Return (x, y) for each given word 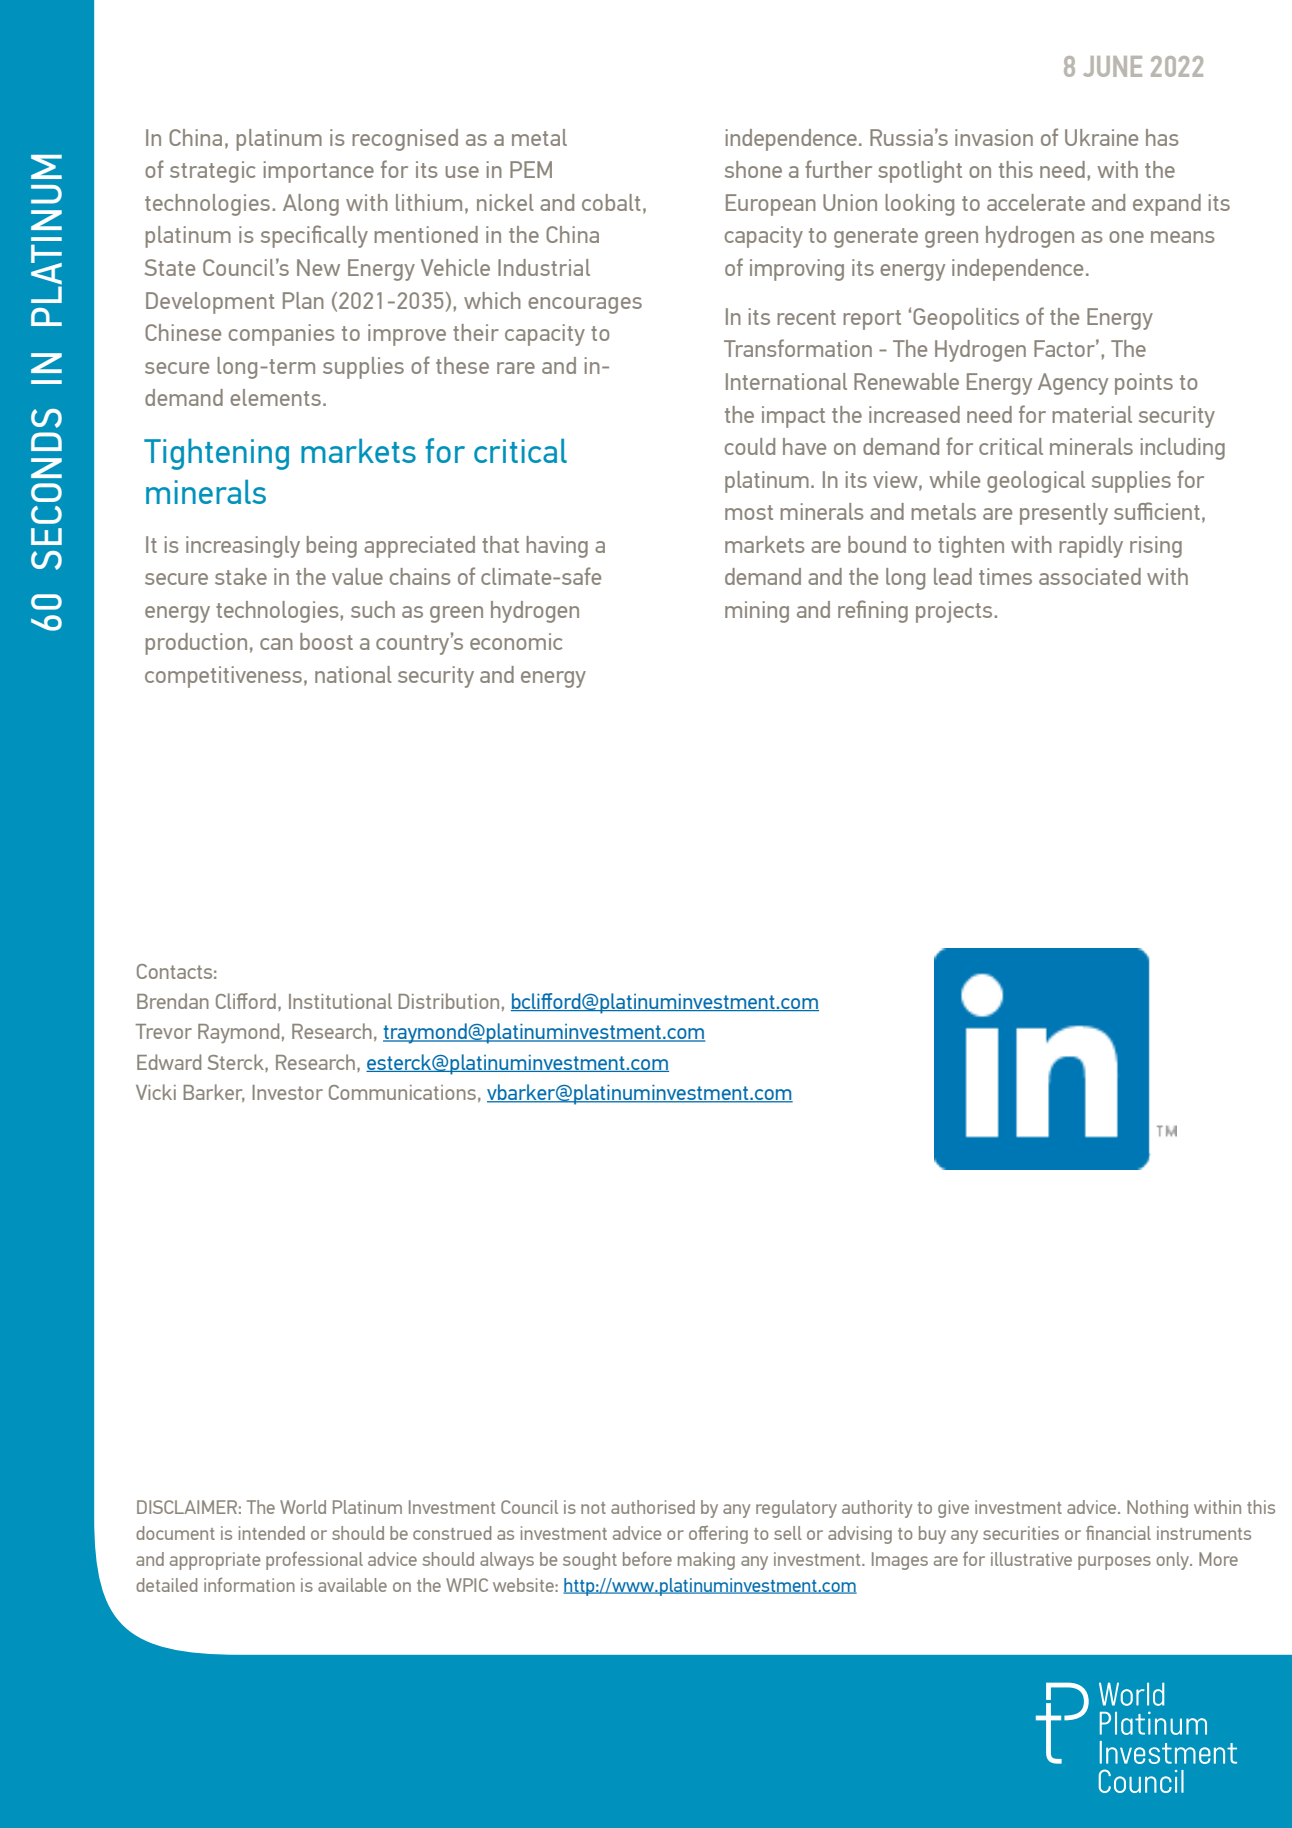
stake (241, 576)
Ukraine (1101, 137)
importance (319, 172)
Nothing (1157, 1509)
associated (1090, 576)
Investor (287, 1092)
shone (753, 169)
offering (718, 1535)
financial (1118, 1533)
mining (757, 612)
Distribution (448, 1001)
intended (272, 1533)
